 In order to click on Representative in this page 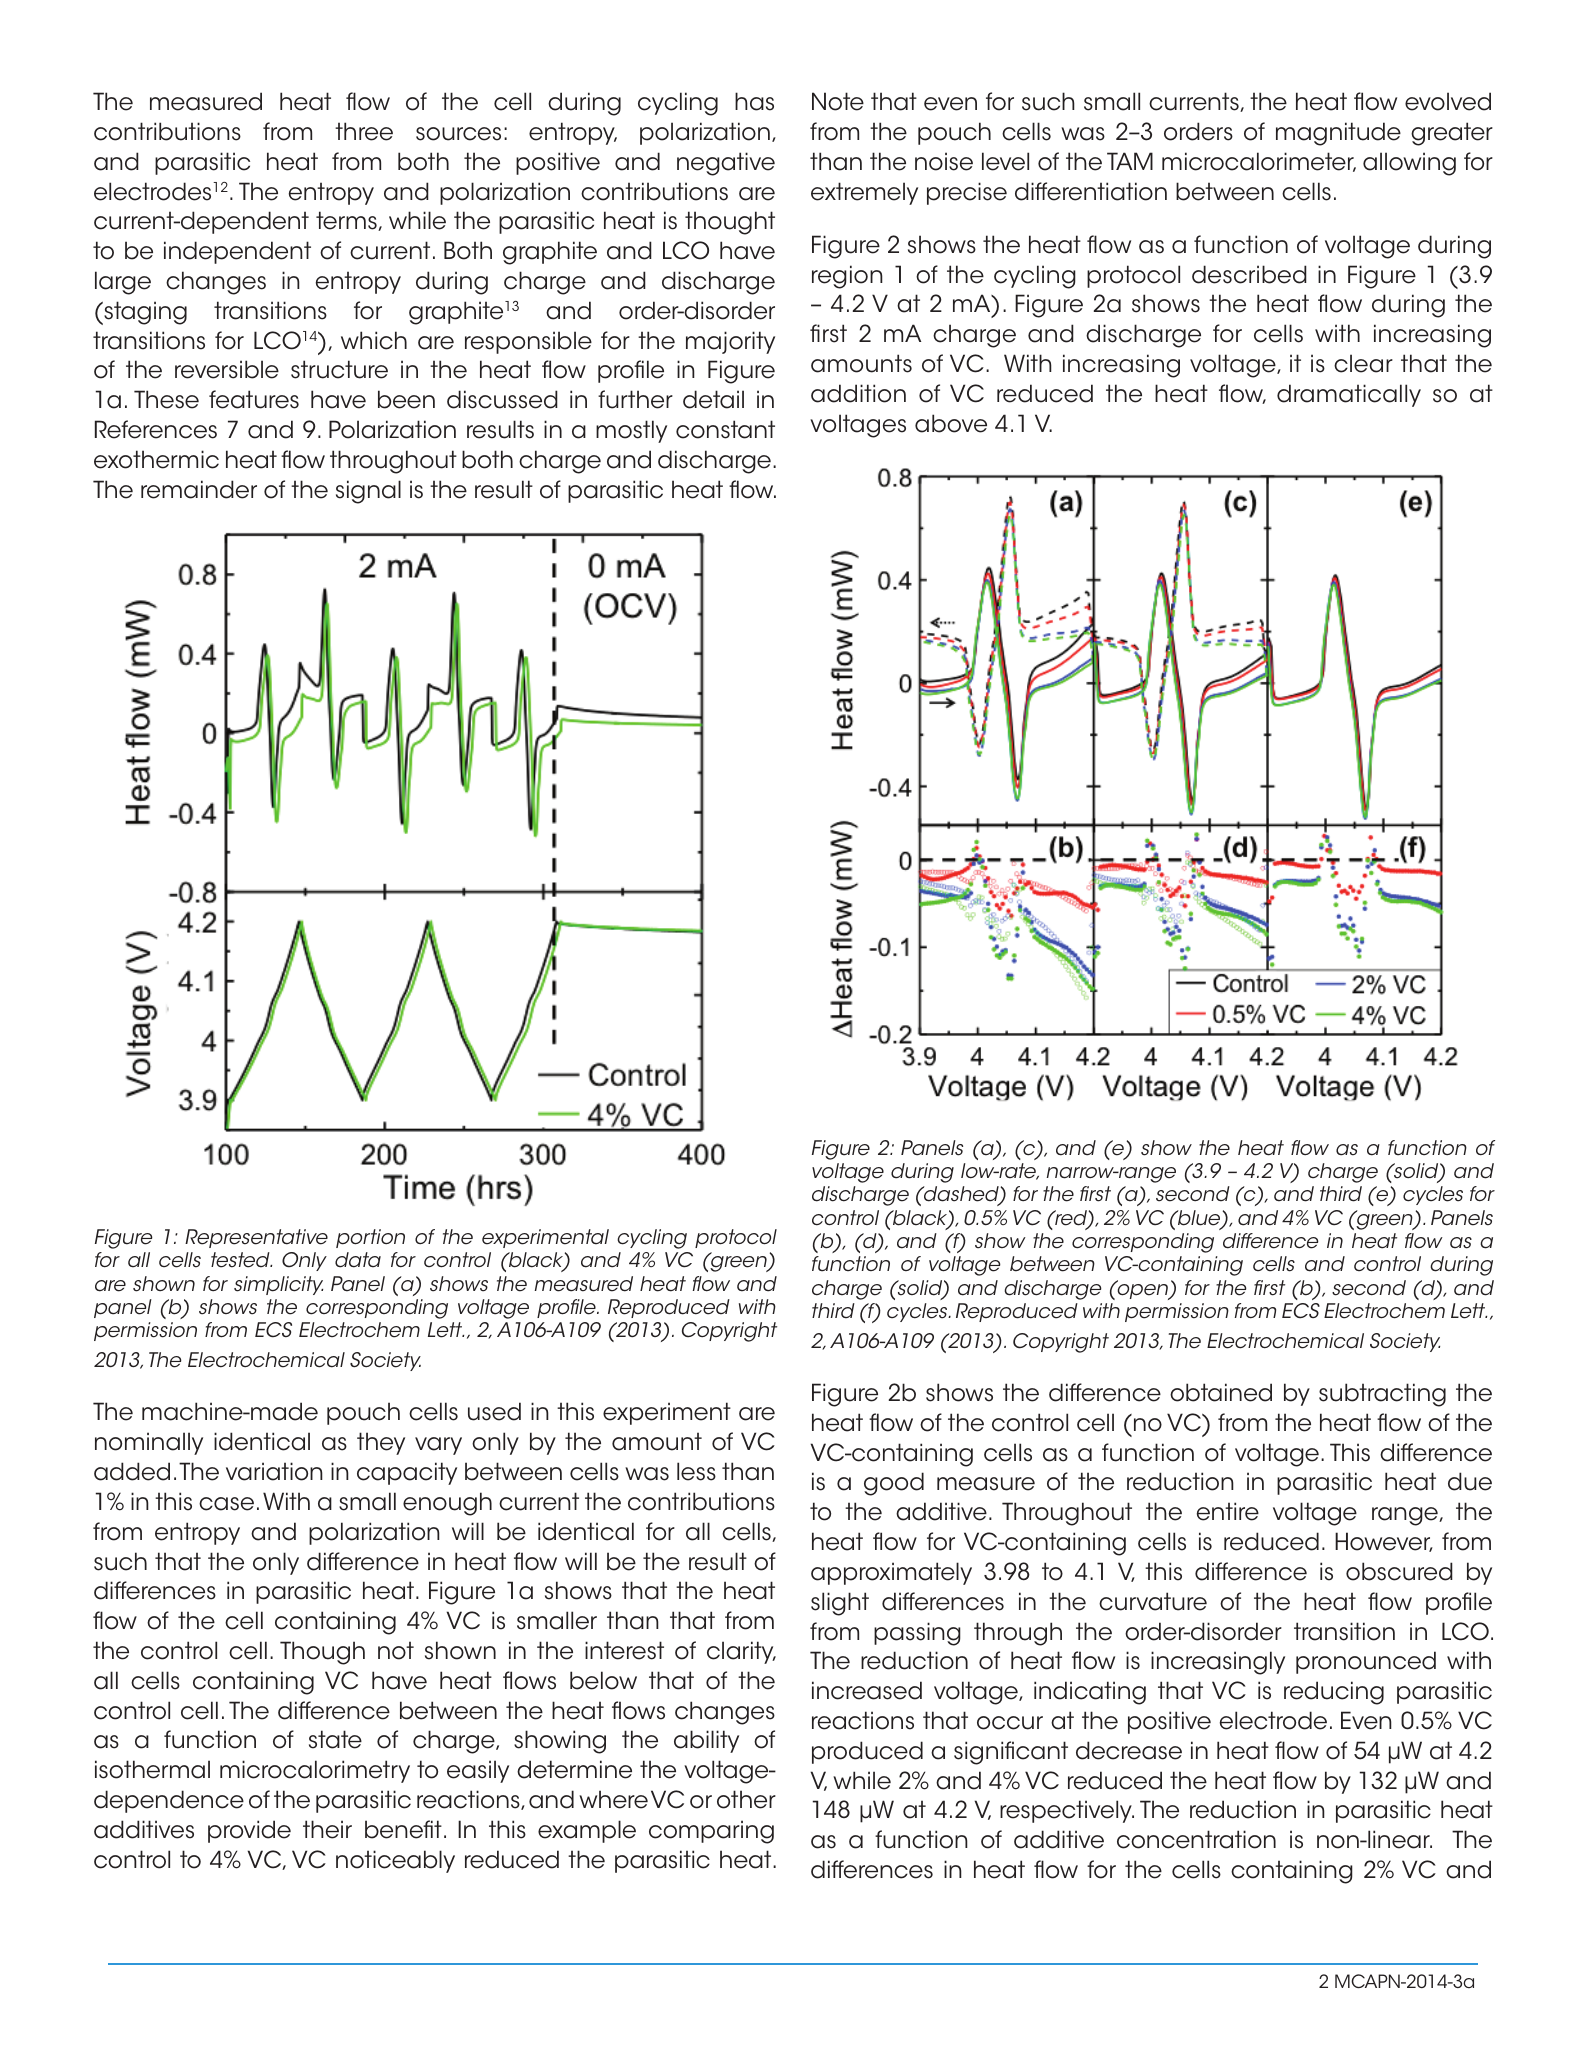, I will do `click(256, 1238)`.
